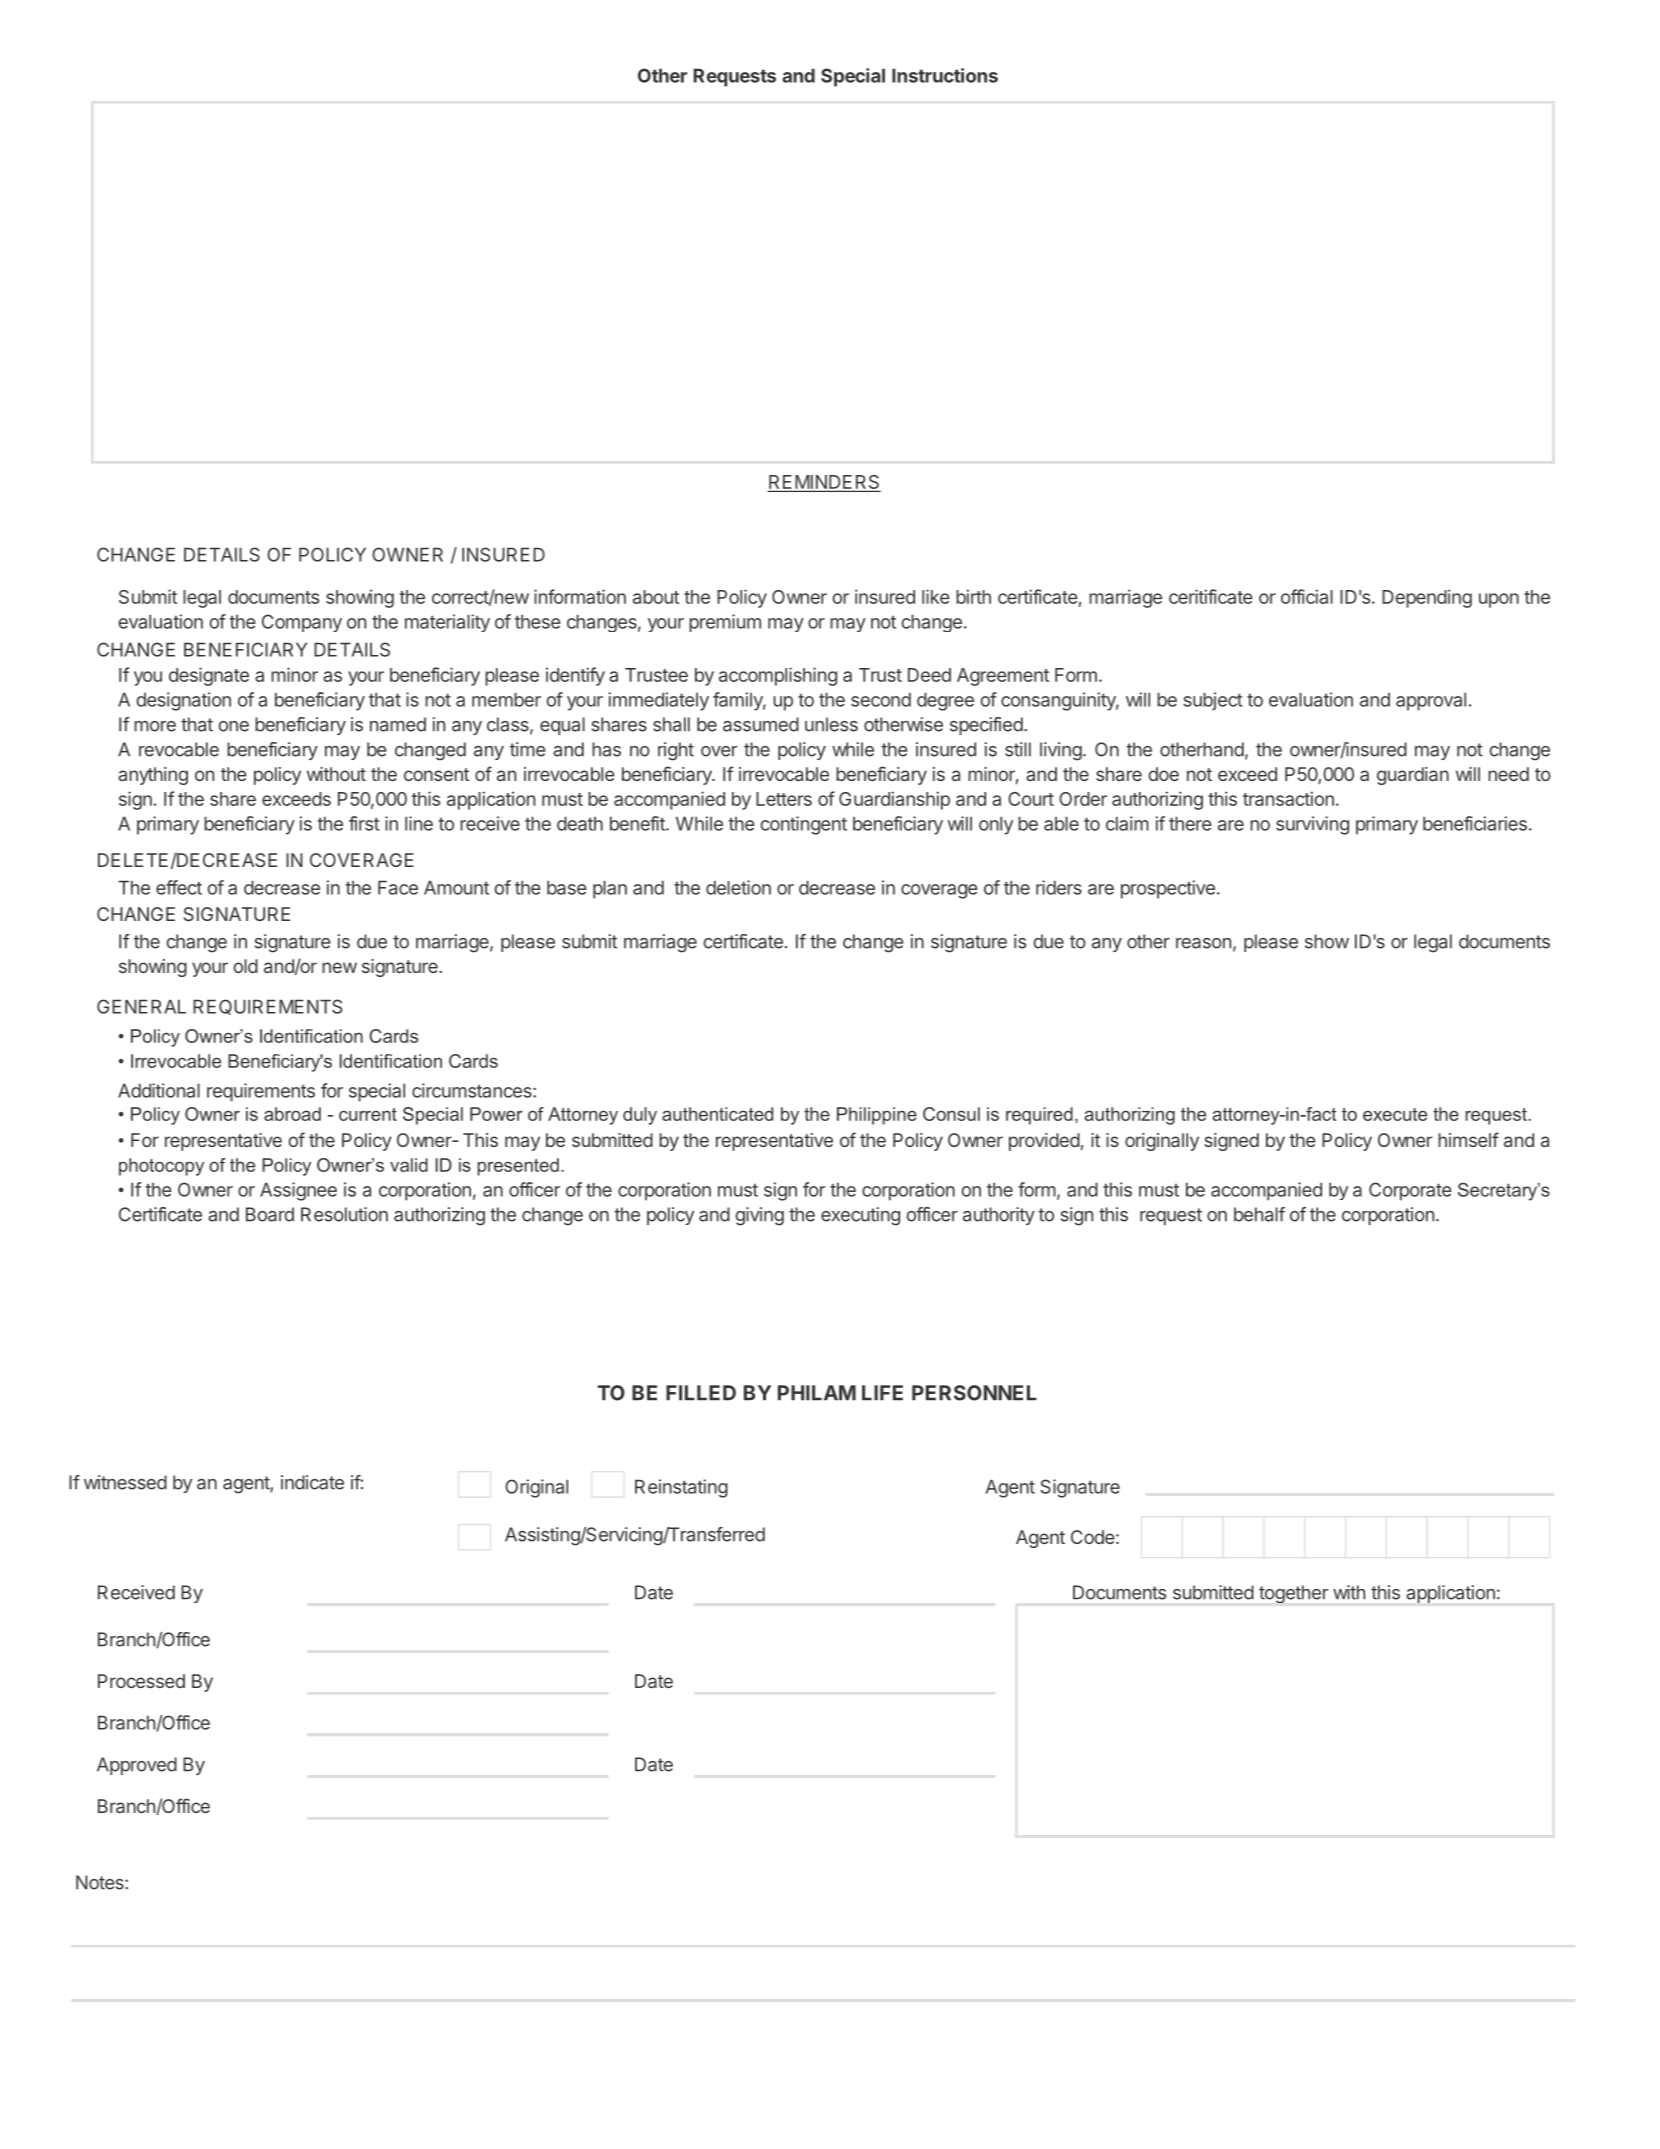 Image resolution: width=1660 pixels, height=2149 pixels. Describe the element at coordinates (860, 1216) in the page. I see `executing` at that location.
